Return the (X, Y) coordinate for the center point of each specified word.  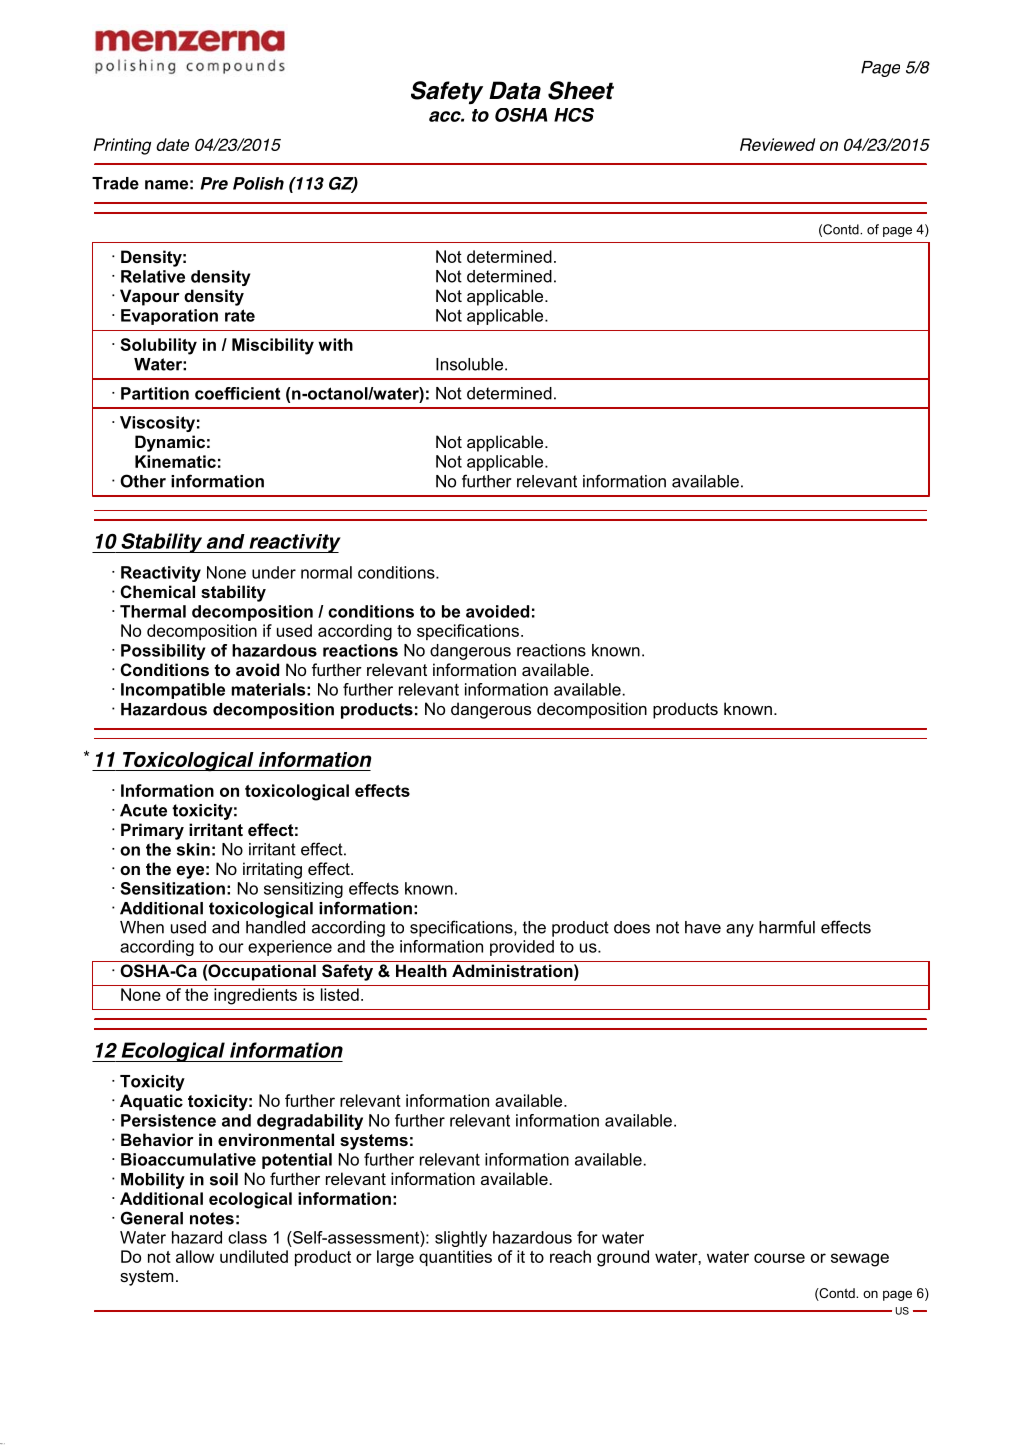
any (740, 930)
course (779, 1258)
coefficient (237, 393)
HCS (574, 115)
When (142, 927)
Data (515, 90)
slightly (461, 1239)
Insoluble (471, 364)
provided (522, 948)
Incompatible (173, 691)
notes (212, 1218)
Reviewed (777, 144)
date (172, 144)
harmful (787, 927)
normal (326, 572)
